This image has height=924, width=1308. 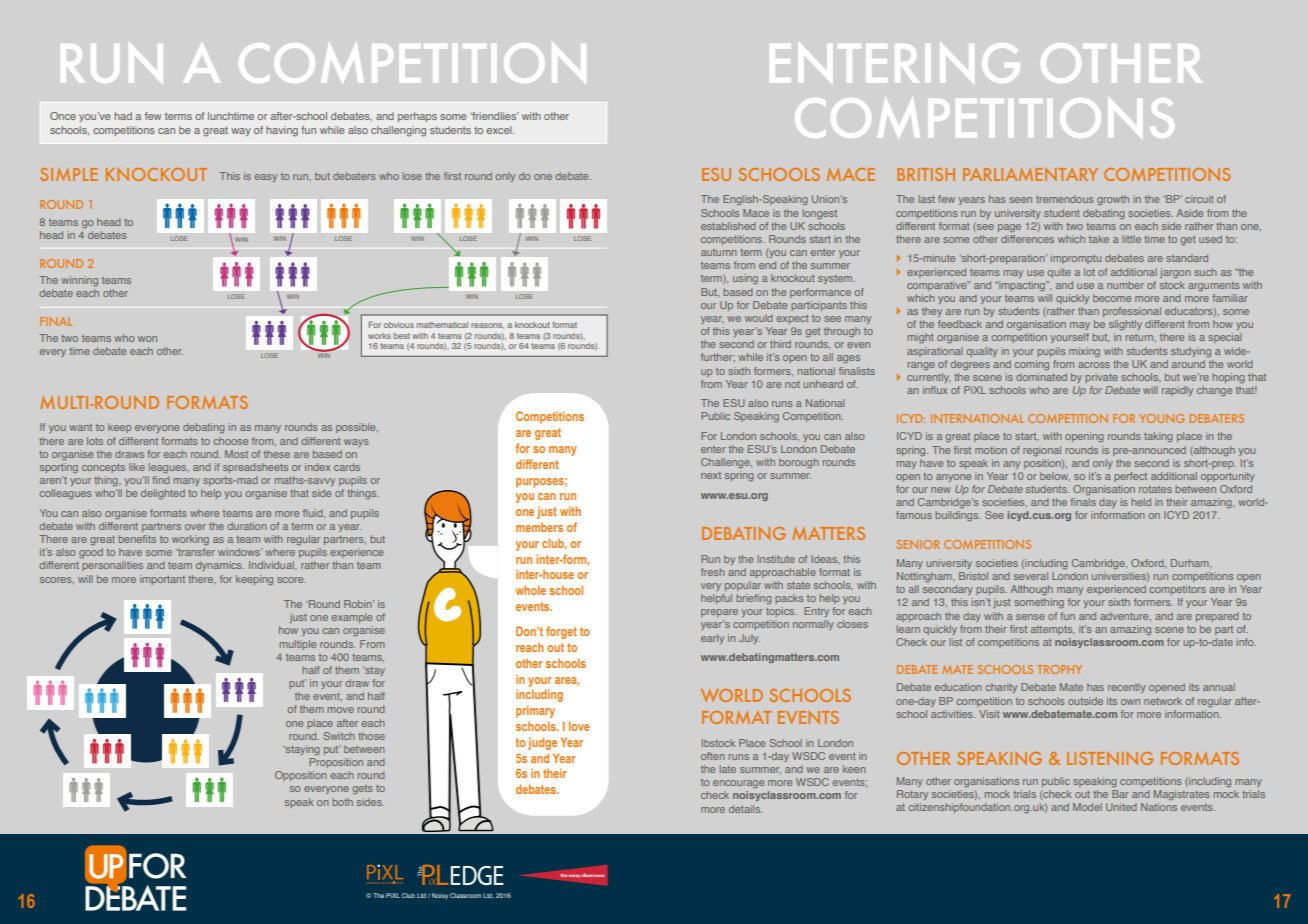 What do you see at coordinates (352, 618) in the image?
I see `example` at bounding box center [352, 618].
